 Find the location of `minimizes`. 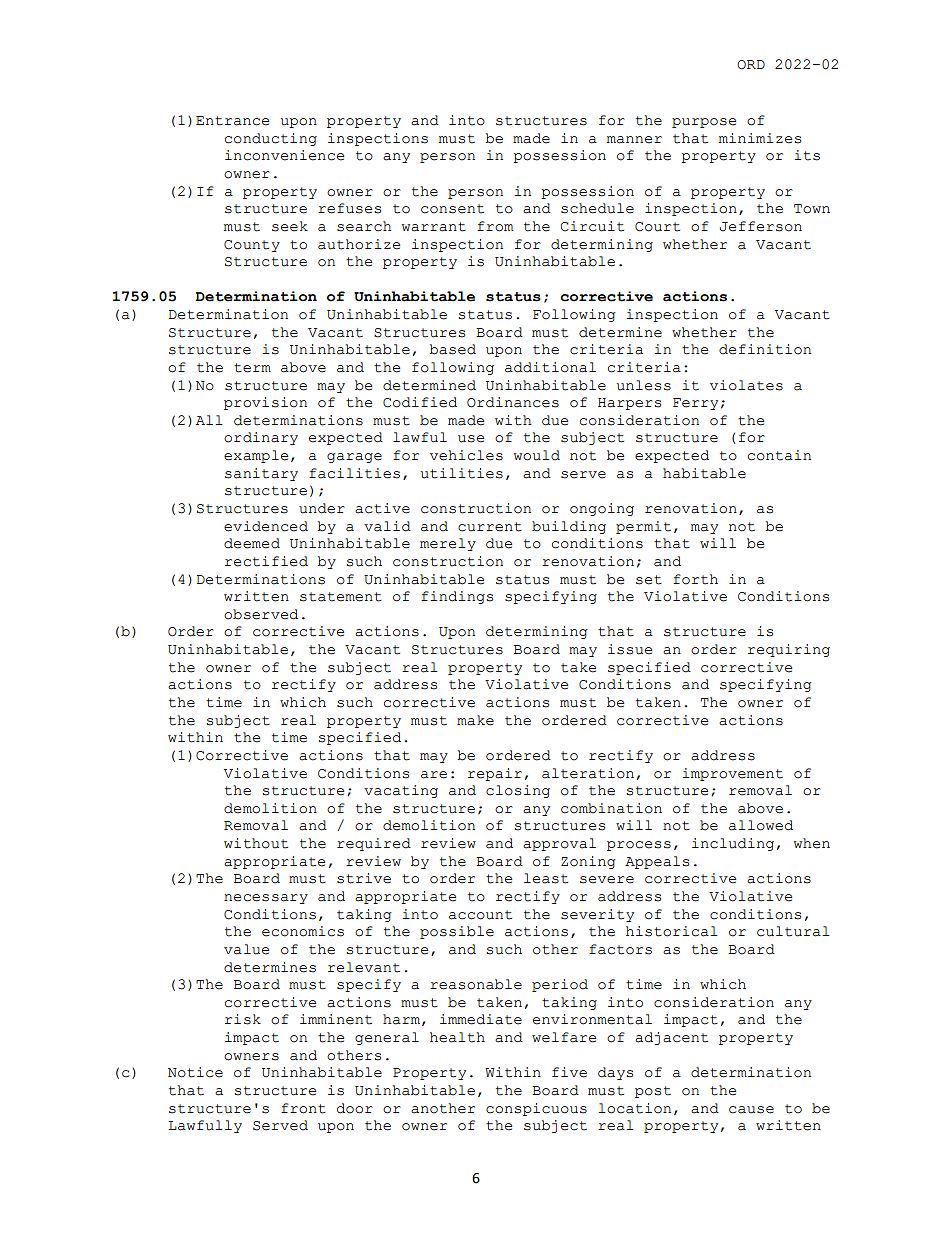

minimizes is located at coordinates (760, 138).
